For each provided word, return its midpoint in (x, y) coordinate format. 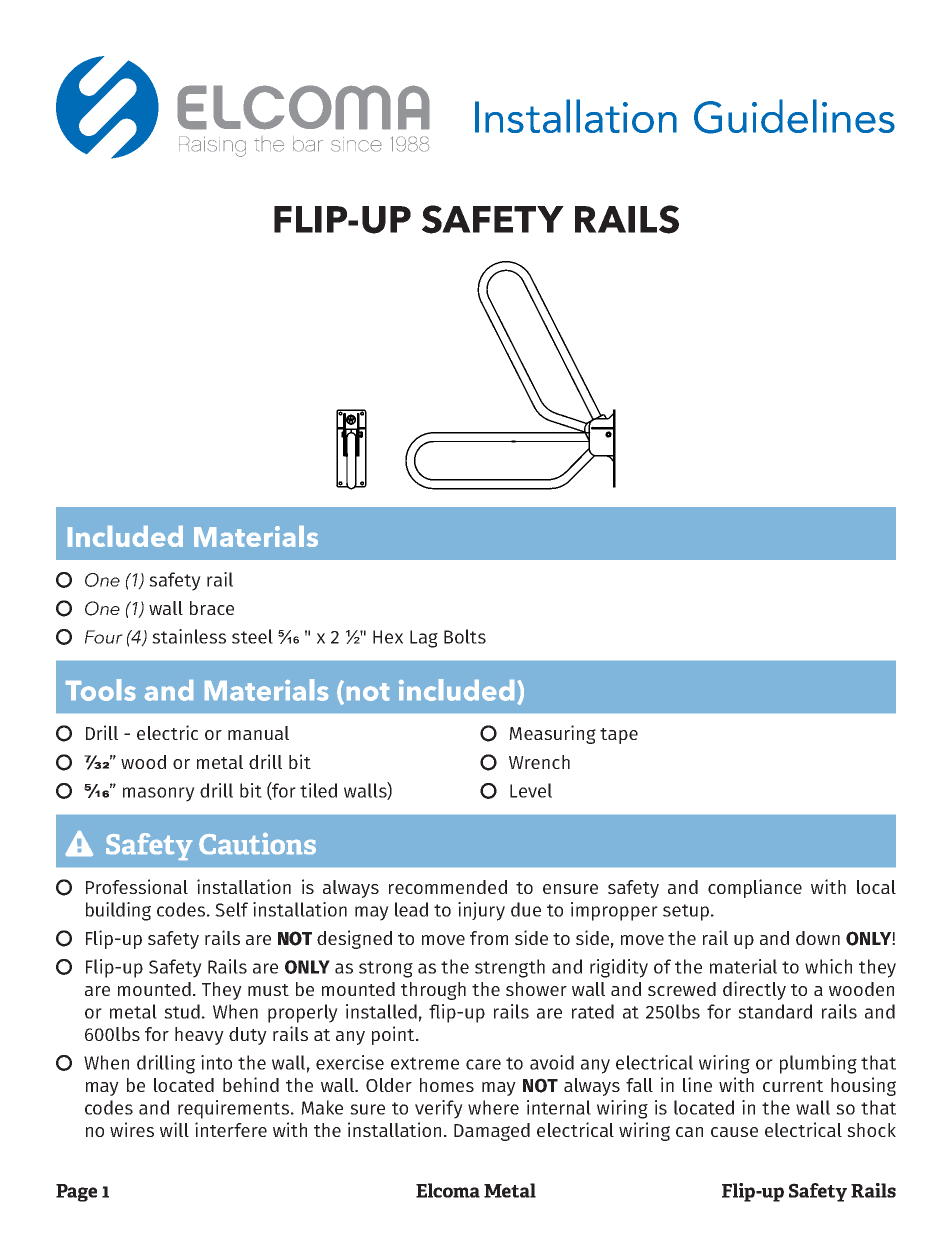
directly (754, 990)
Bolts (465, 636)
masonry (159, 794)
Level (531, 790)
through (433, 991)
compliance (755, 888)
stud (182, 1011)
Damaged (492, 1132)
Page (76, 1193)
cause (734, 1132)
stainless (189, 636)
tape (619, 736)
